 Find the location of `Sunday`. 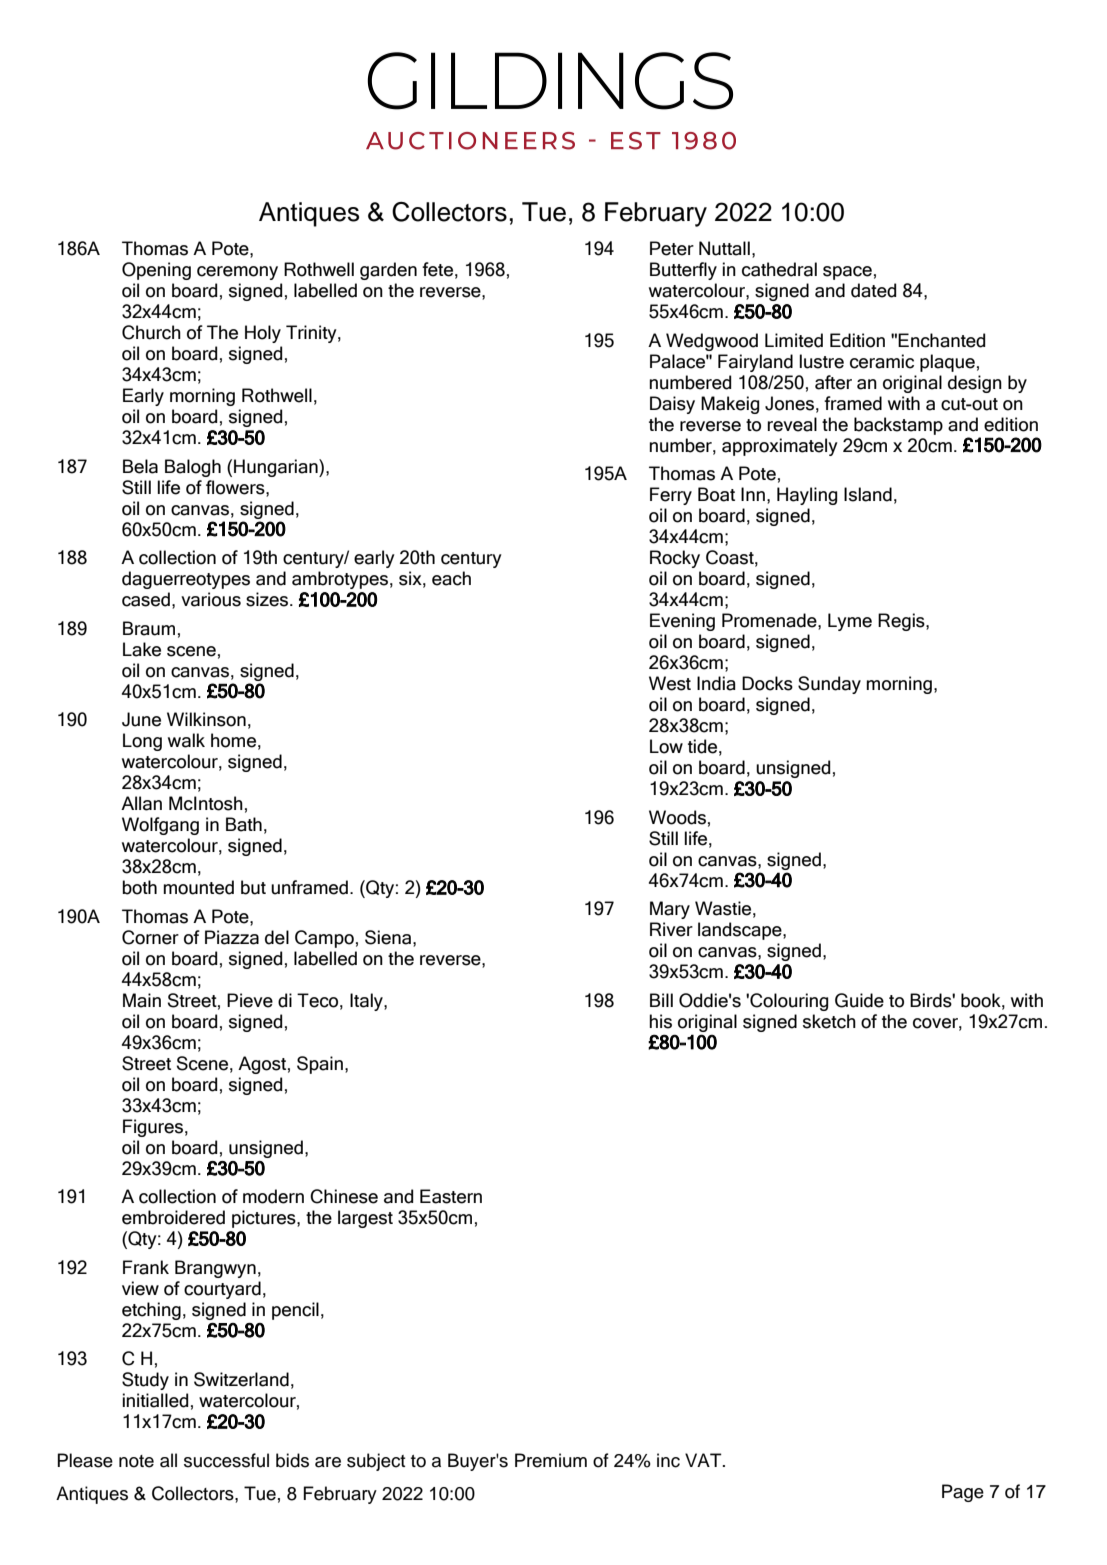

Sunday is located at coordinates (829, 685).
